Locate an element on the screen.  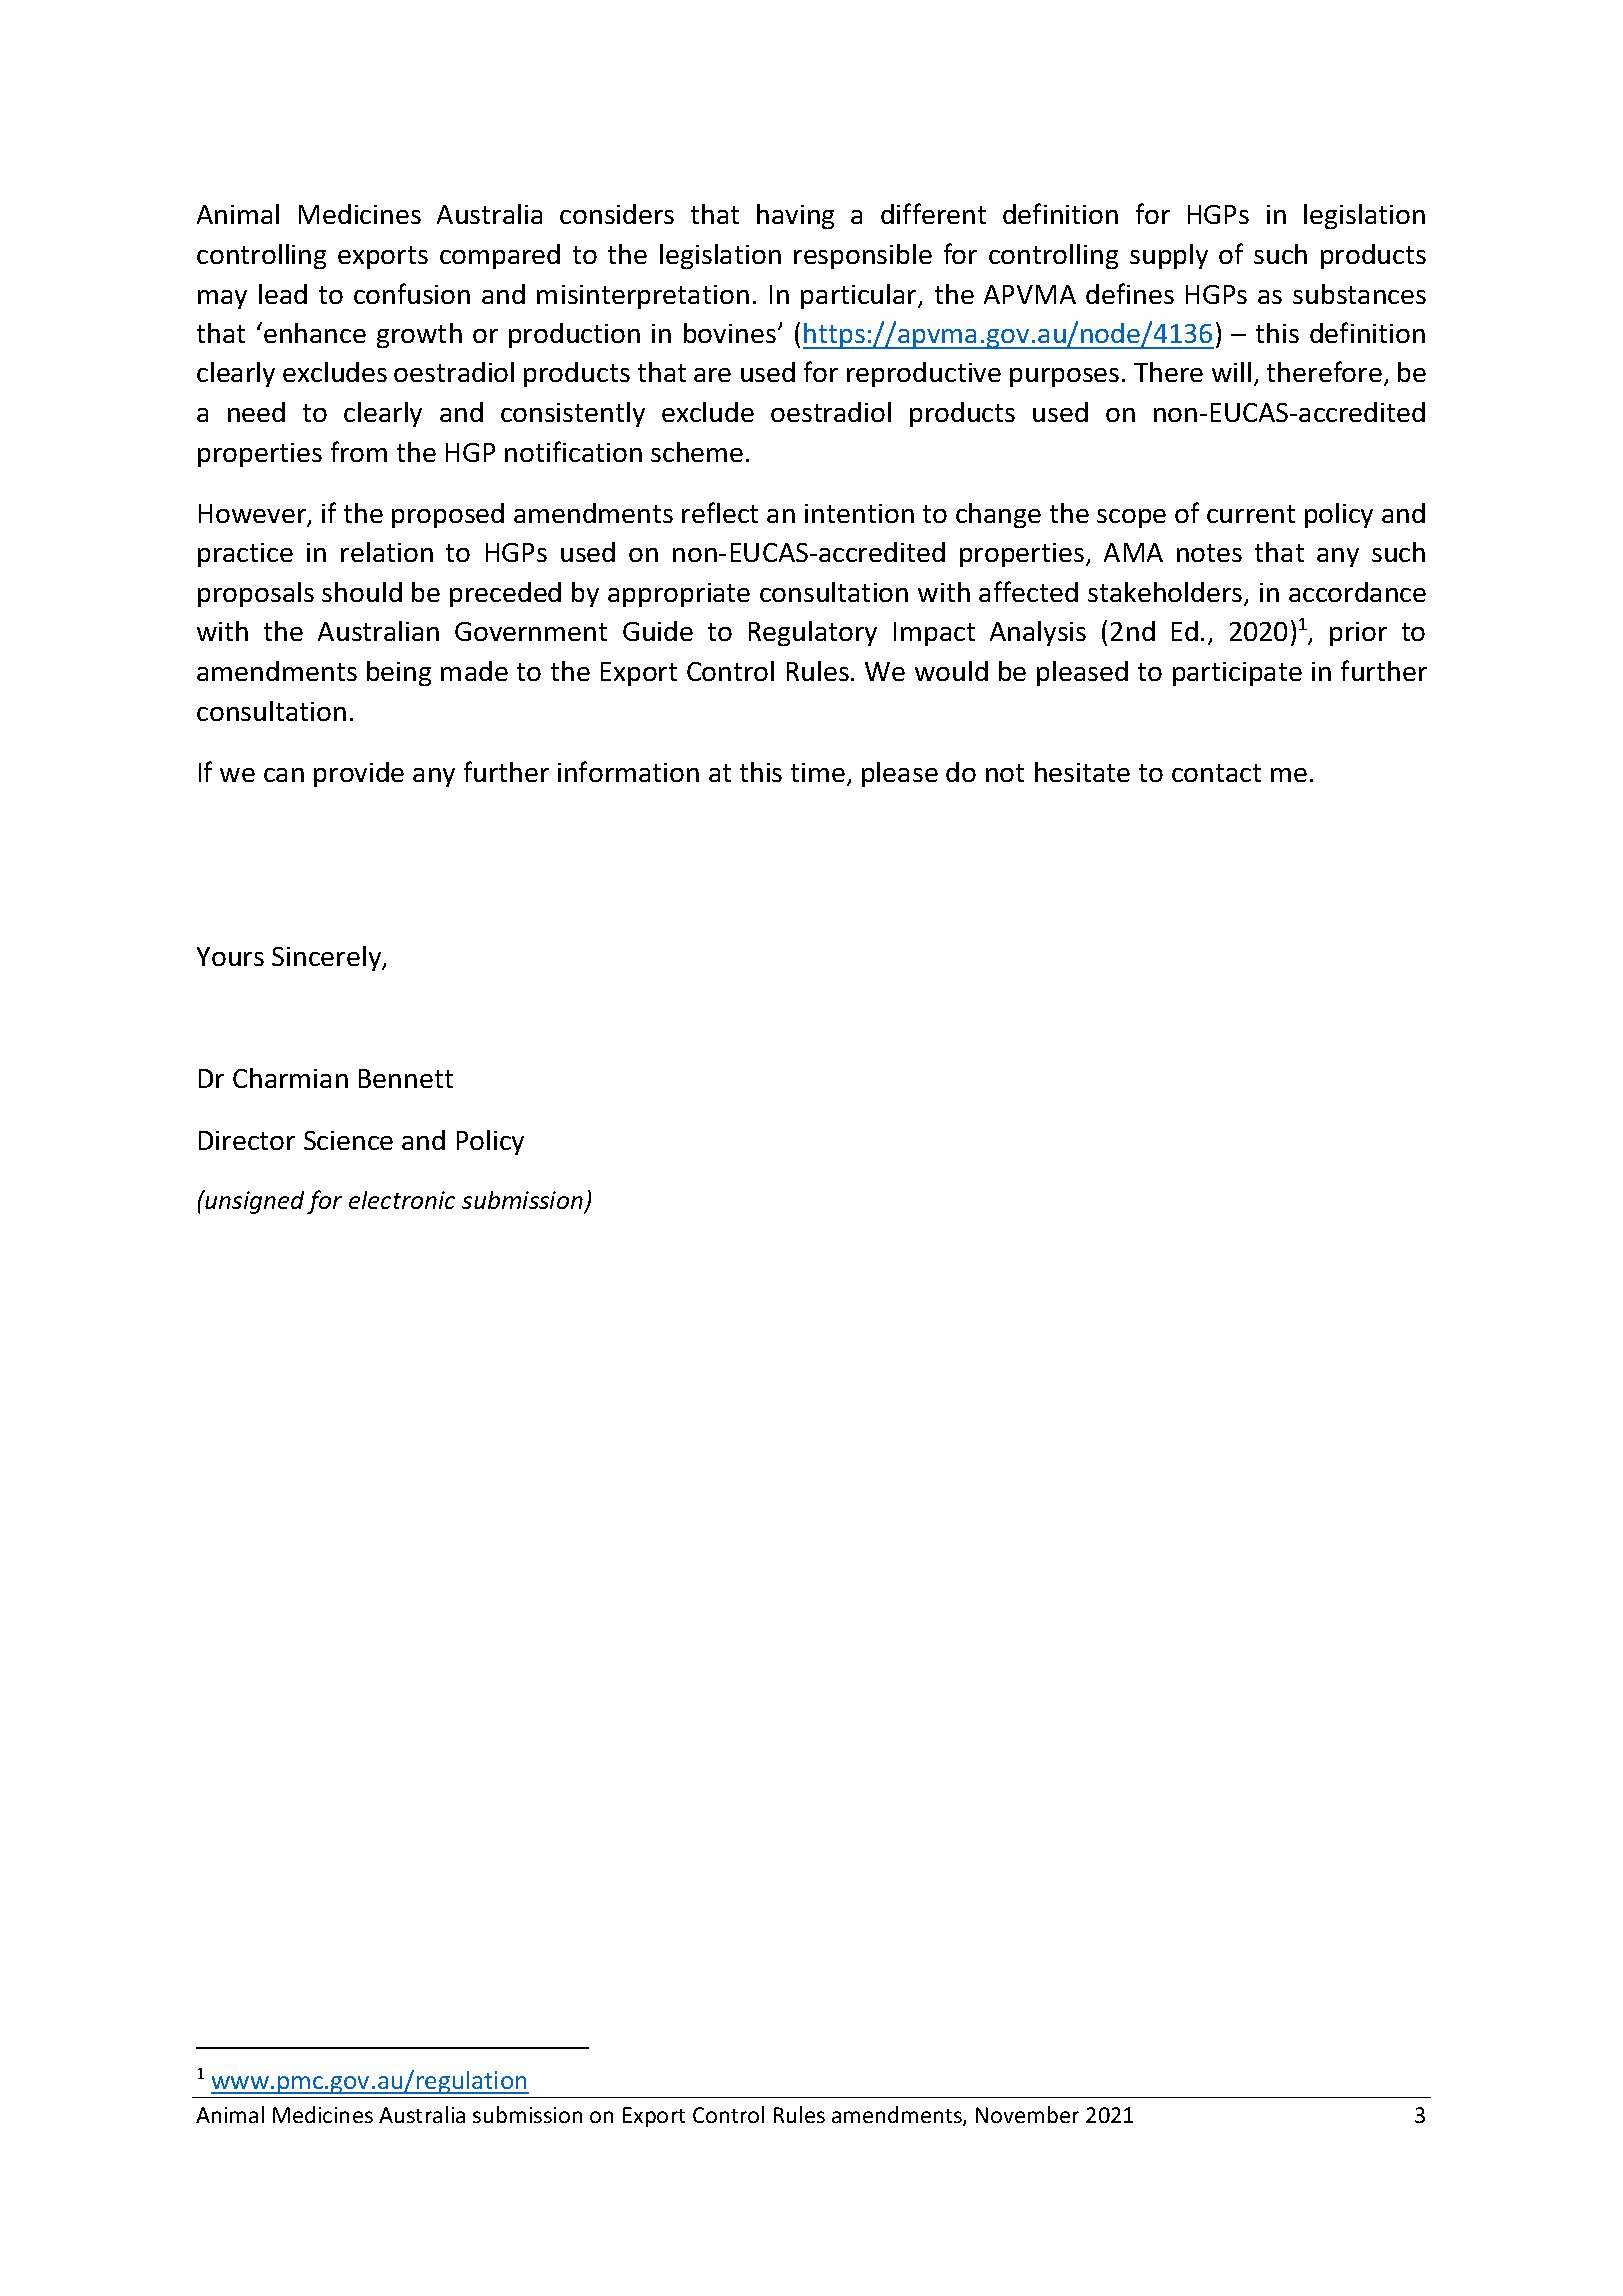
time is located at coordinates (818, 772).
